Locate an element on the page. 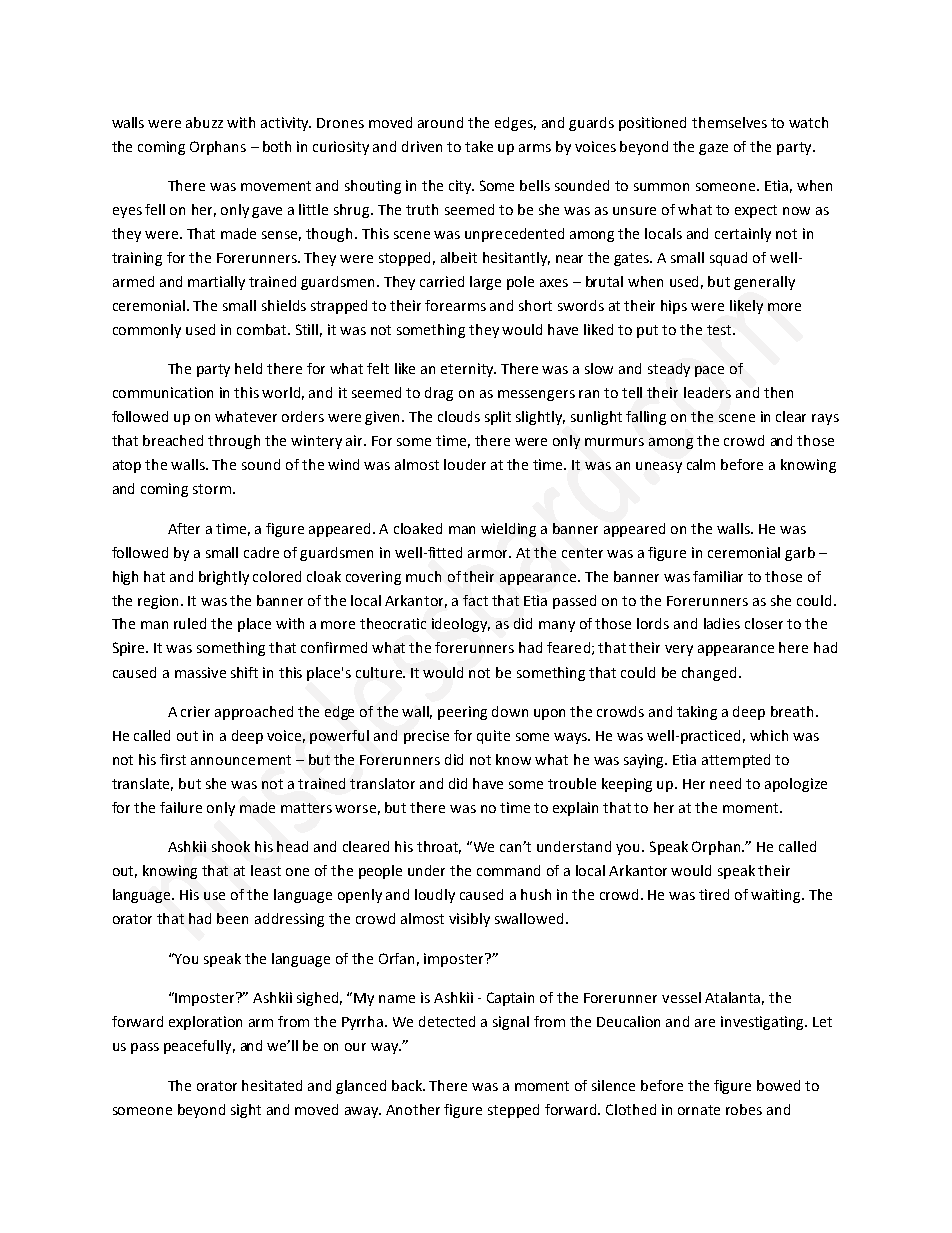  abuzz is located at coordinates (204, 122).
